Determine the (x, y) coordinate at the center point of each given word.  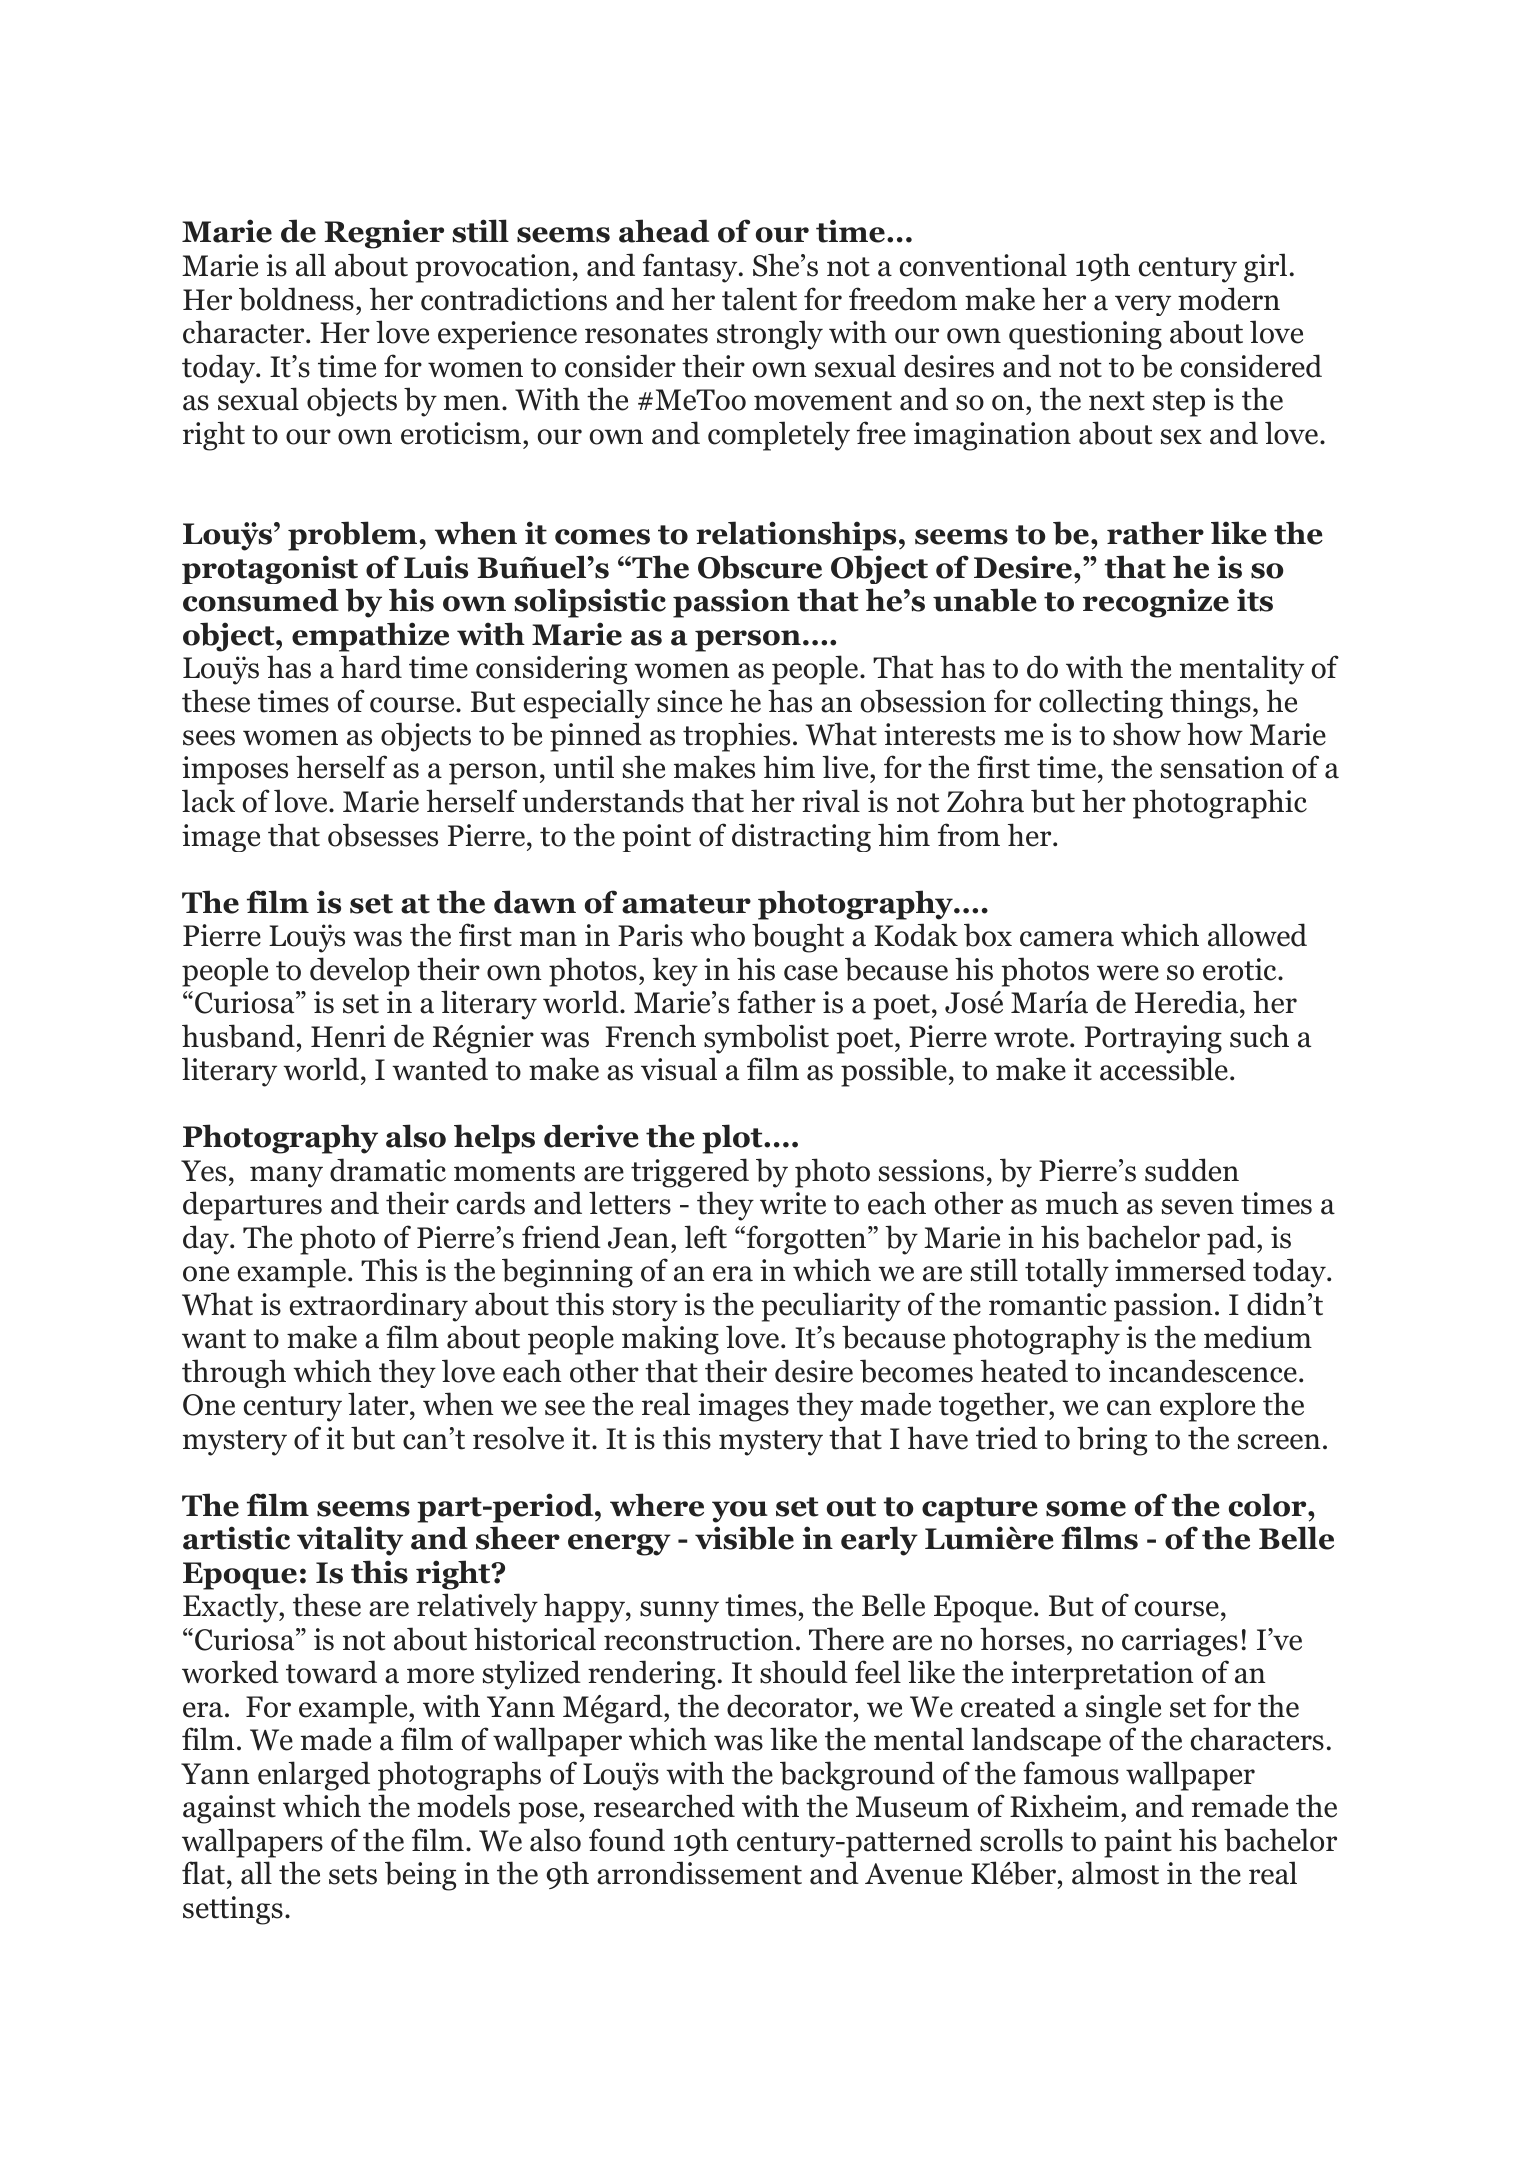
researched (664, 1806)
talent (759, 299)
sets (353, 1875)
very (1143, 305)
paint (1138, 1843)
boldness (296, 299)
